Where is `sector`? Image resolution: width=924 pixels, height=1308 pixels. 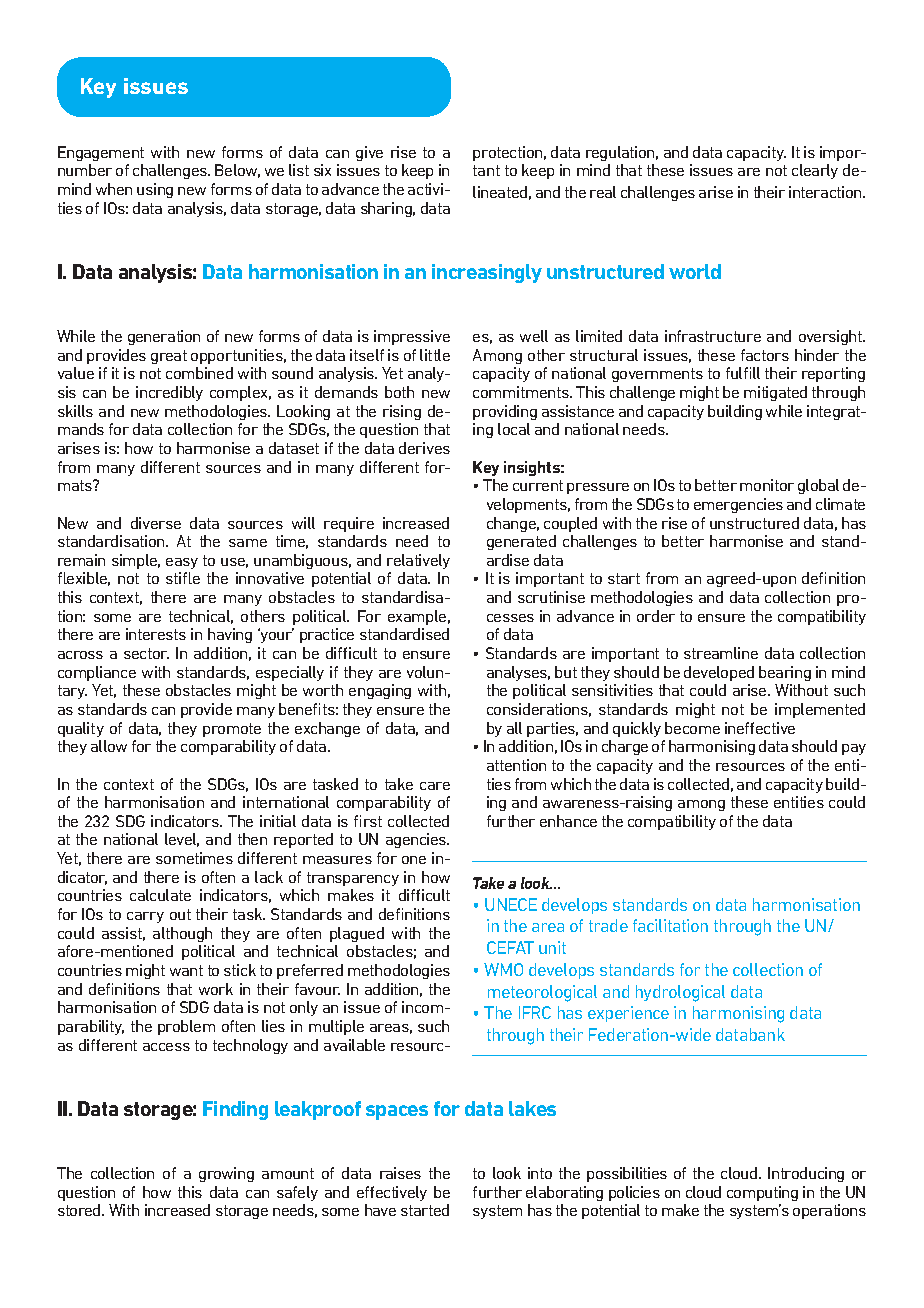
sector is located at coordinates (146, 653).
